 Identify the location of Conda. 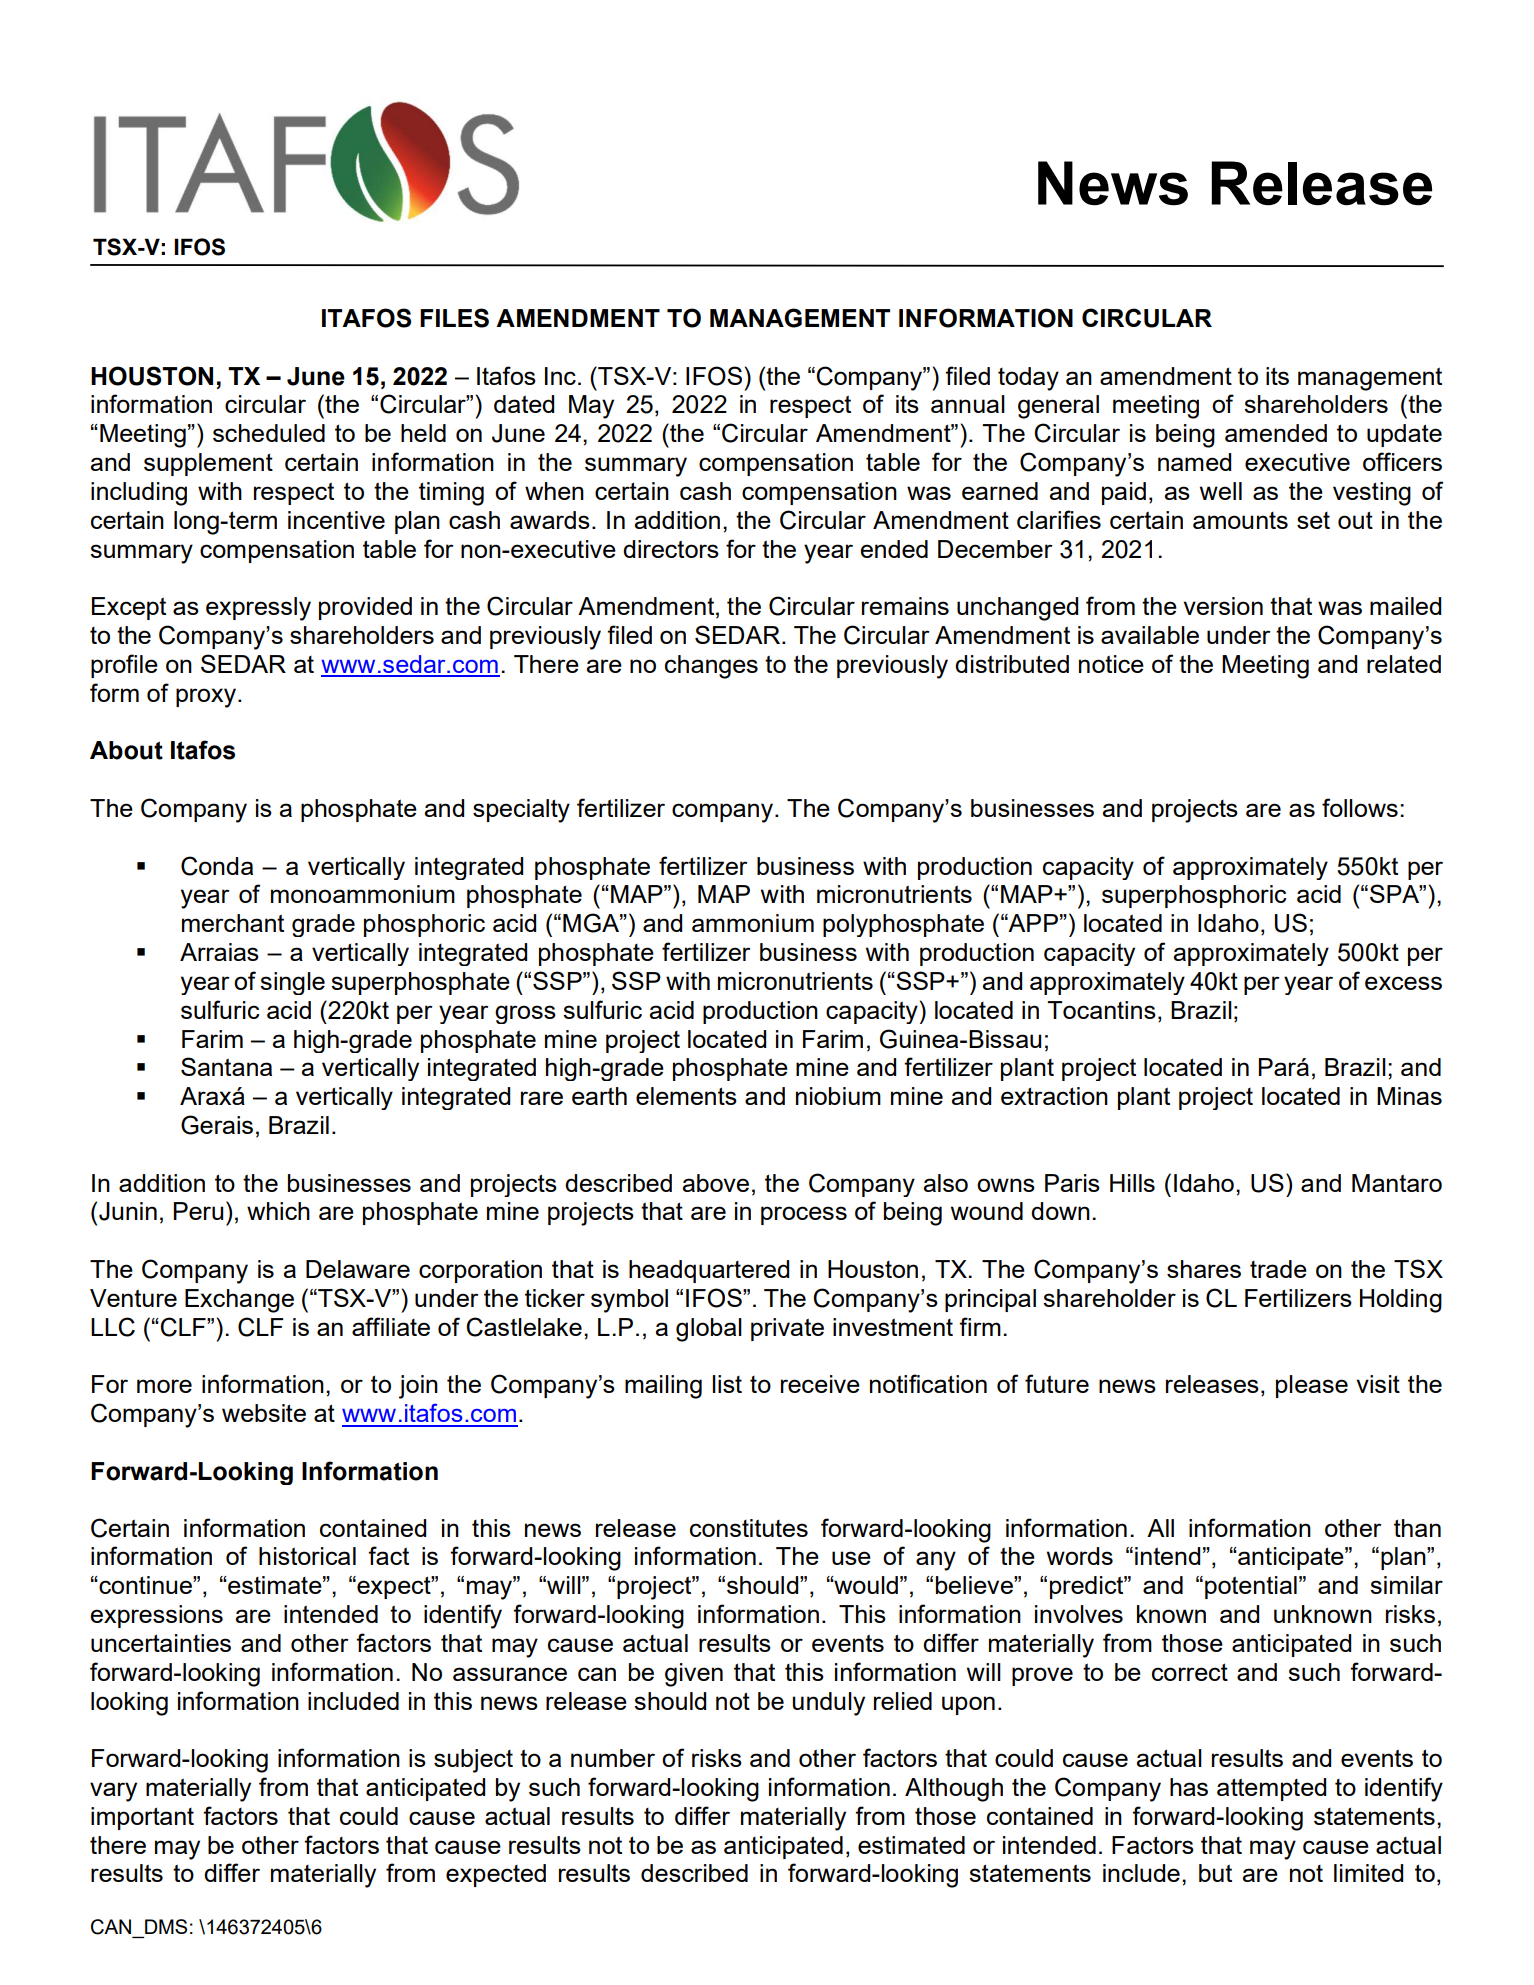
(217, 866).
